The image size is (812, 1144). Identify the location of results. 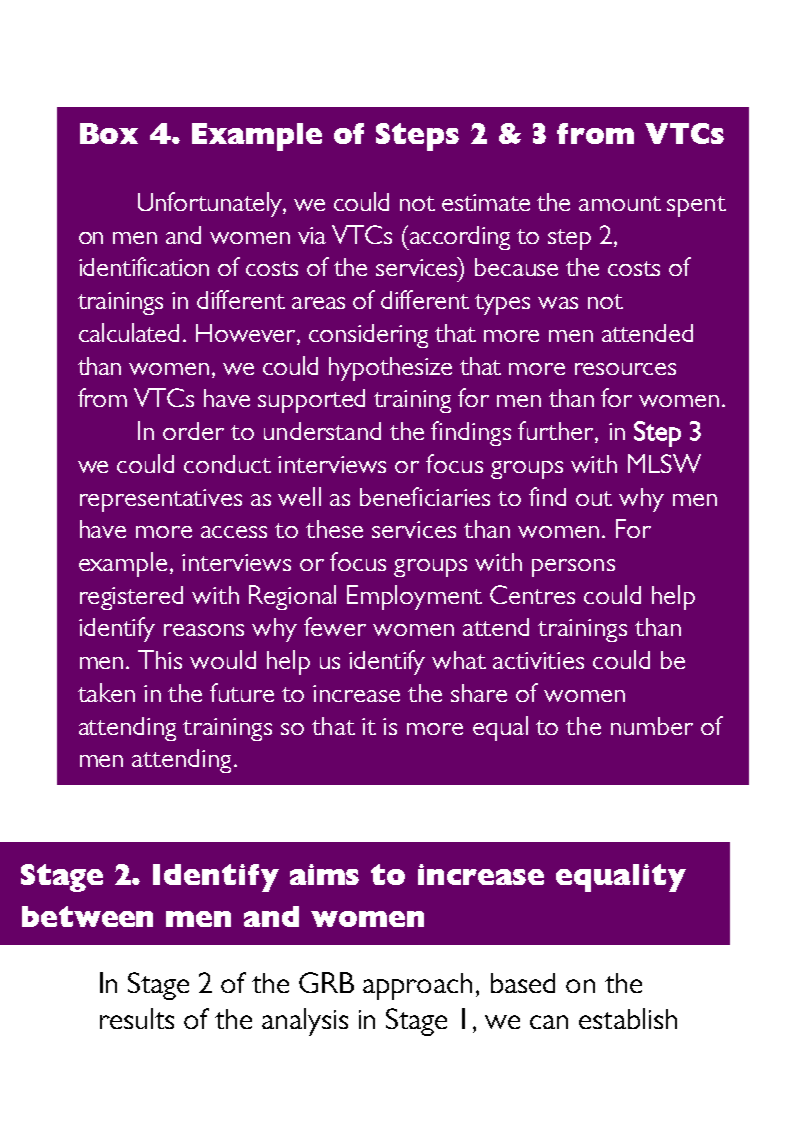
(137, 1018).
